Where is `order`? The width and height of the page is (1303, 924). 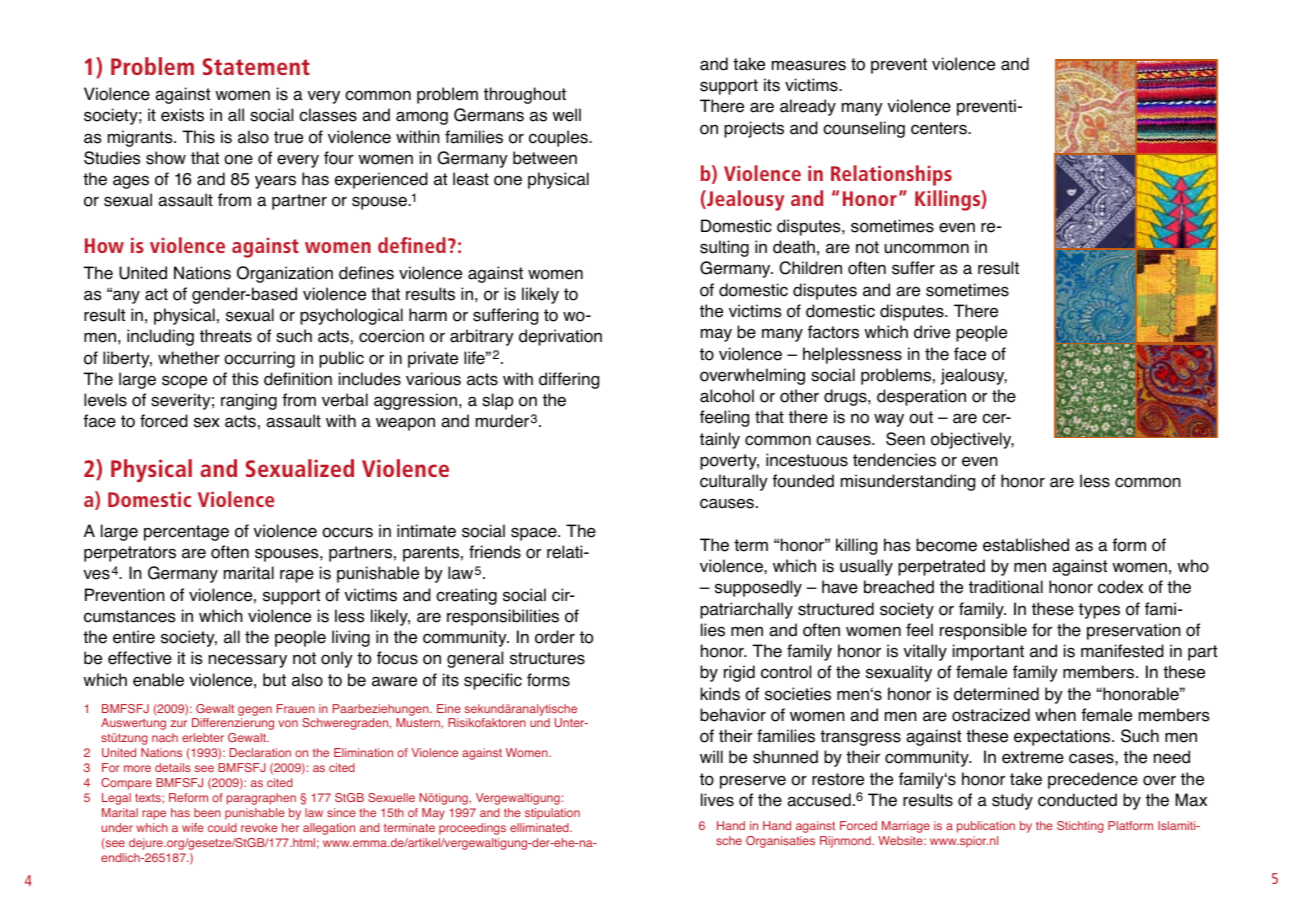
order is located at coordinates (555, 637).
